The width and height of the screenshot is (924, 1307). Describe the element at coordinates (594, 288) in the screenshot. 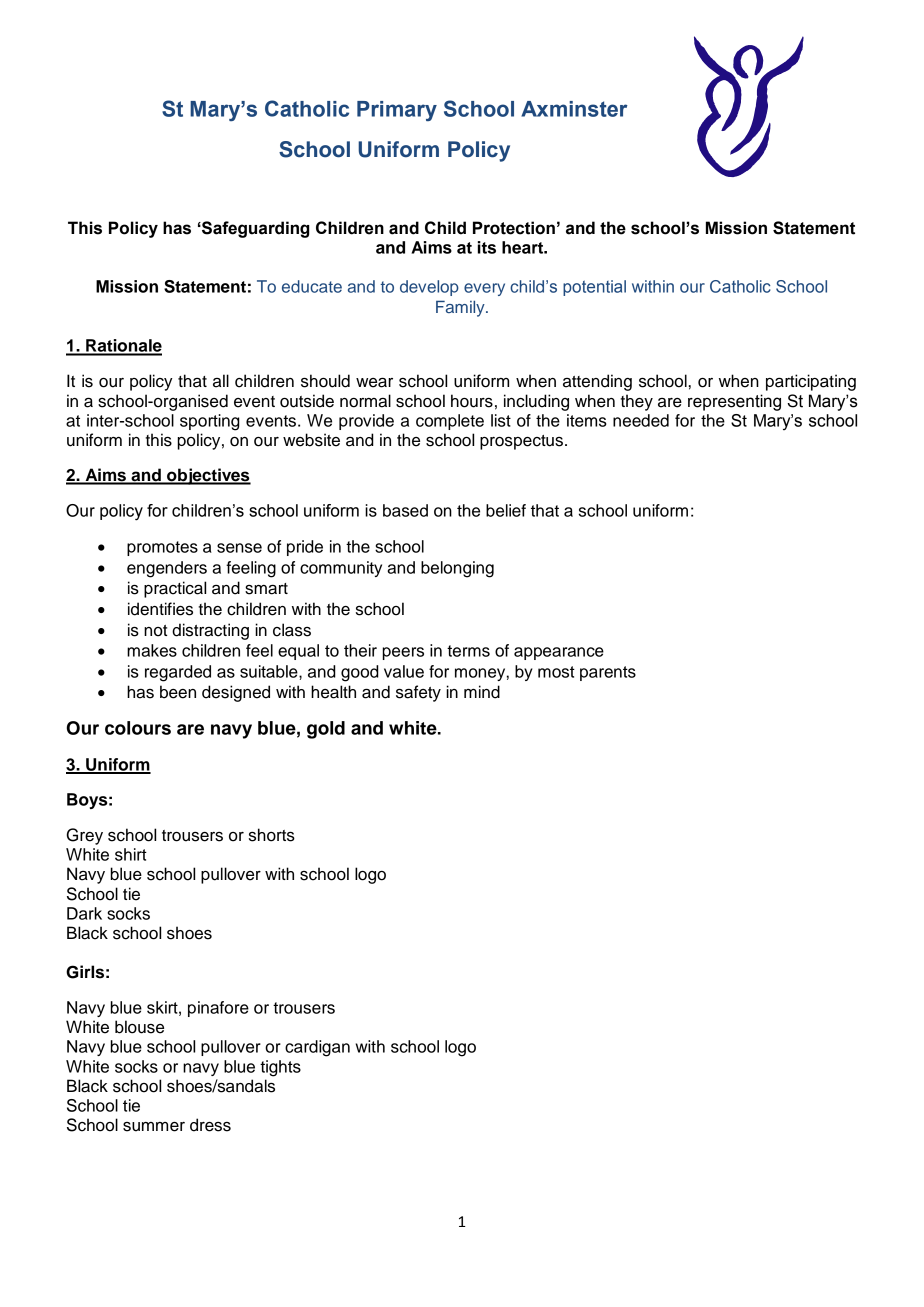

I see `potential` at that location.
